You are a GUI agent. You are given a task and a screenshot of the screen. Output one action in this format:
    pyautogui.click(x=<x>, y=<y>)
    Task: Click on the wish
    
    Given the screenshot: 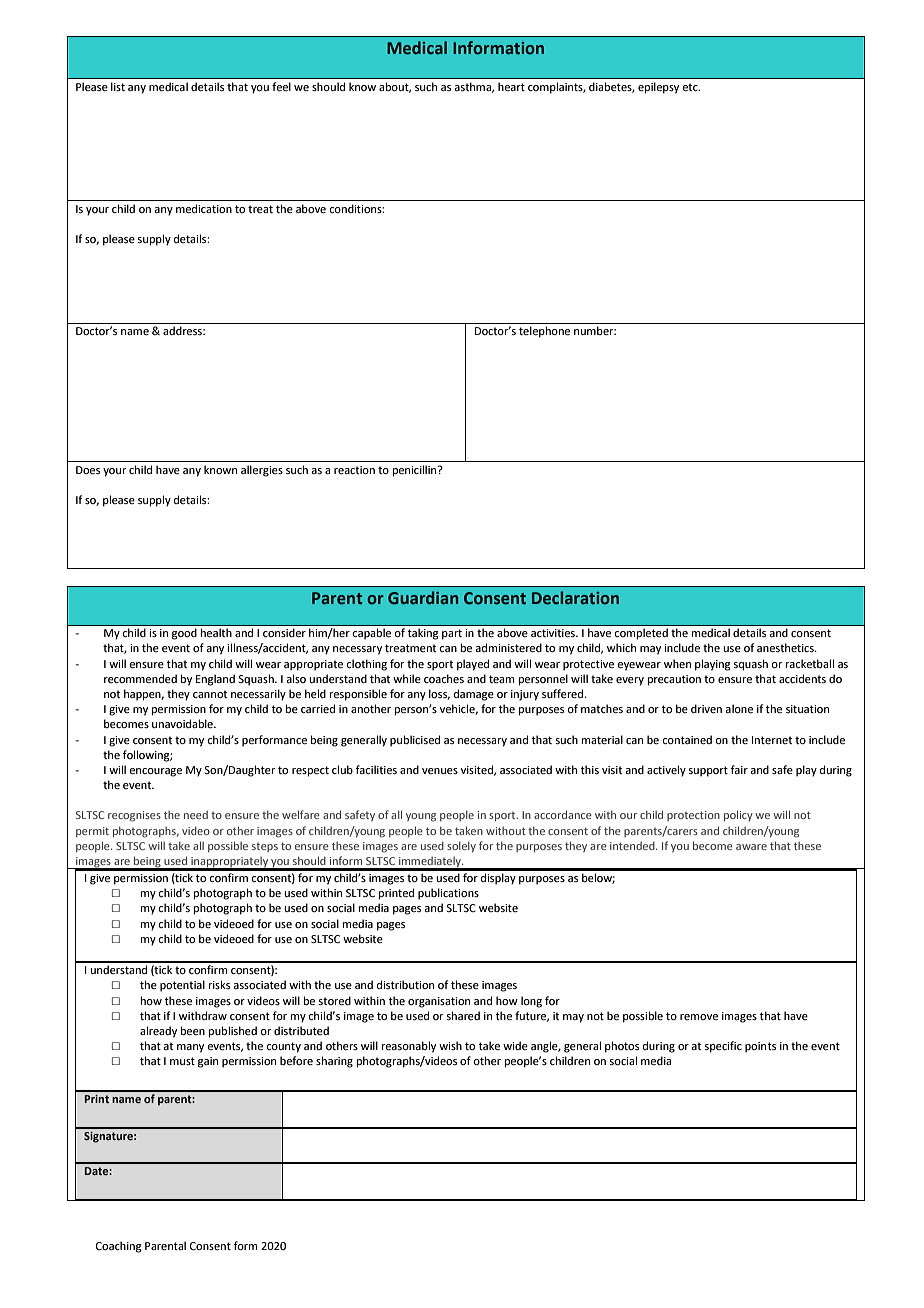 What is the action you would take?
    pyautogui.click(x=450, y=1045)
